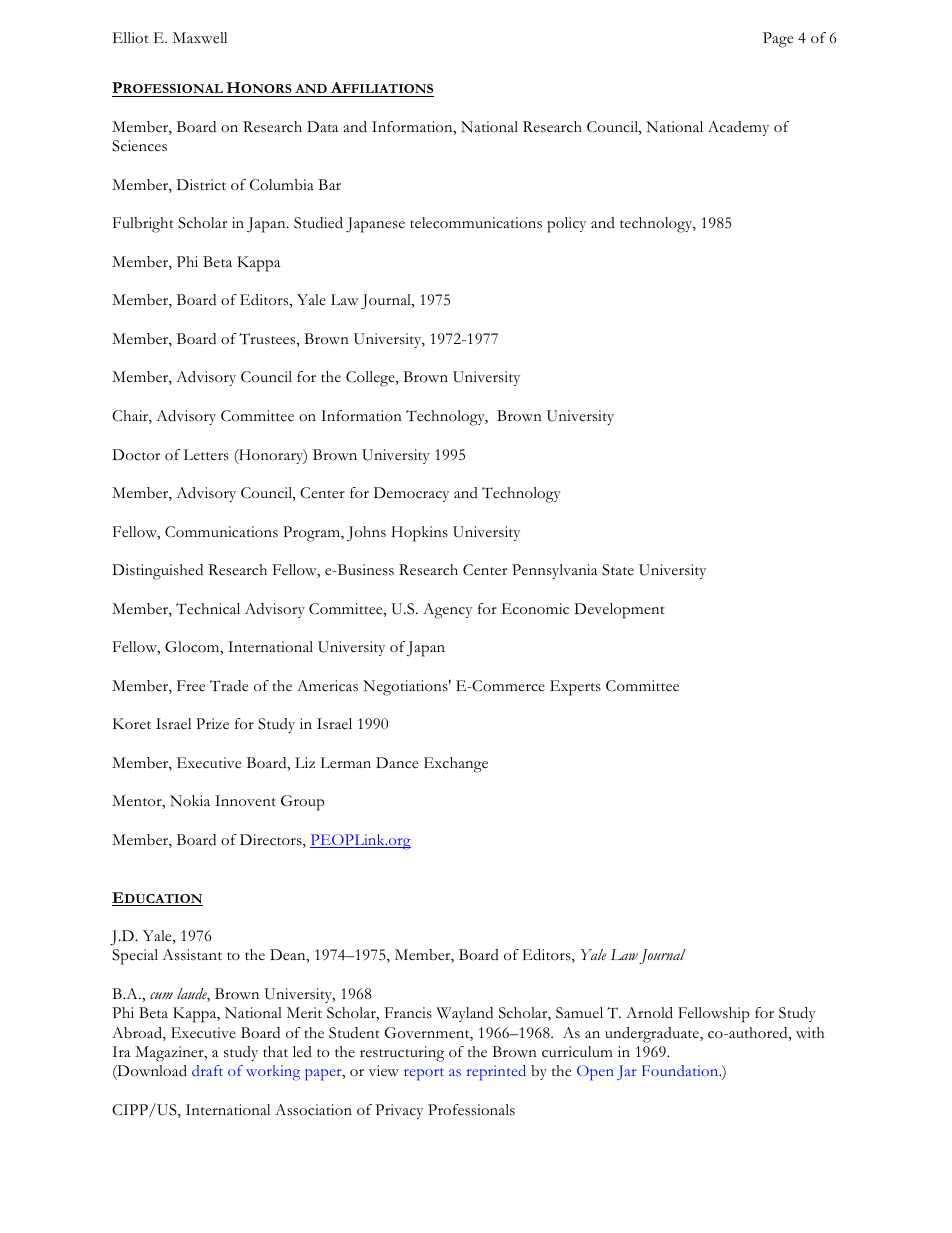  Describe the element at coordinates (208, 609) in the screenshot. I see `Technical` at that location.
